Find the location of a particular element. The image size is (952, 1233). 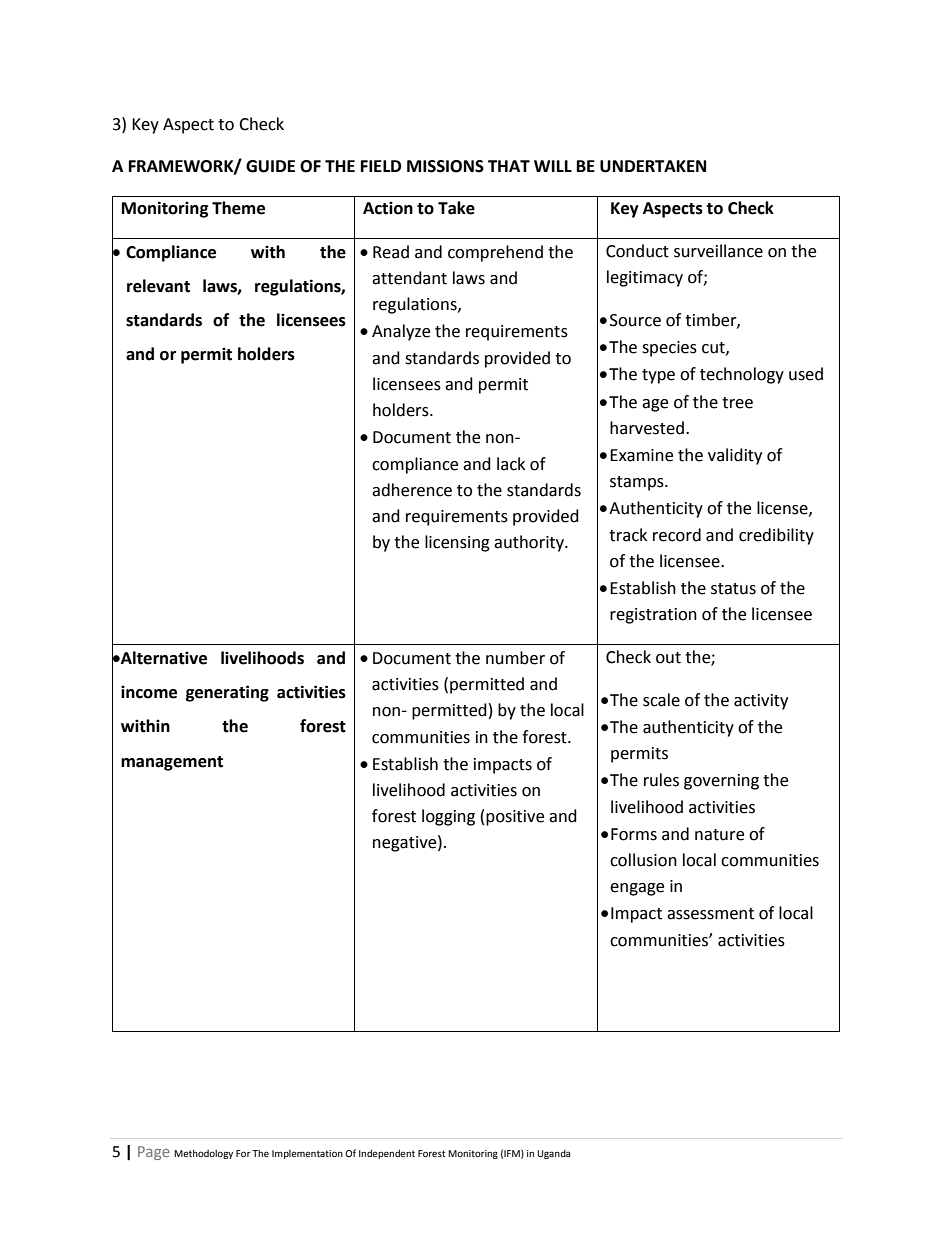

MISSIONS is located at coordinates (445, 166).
